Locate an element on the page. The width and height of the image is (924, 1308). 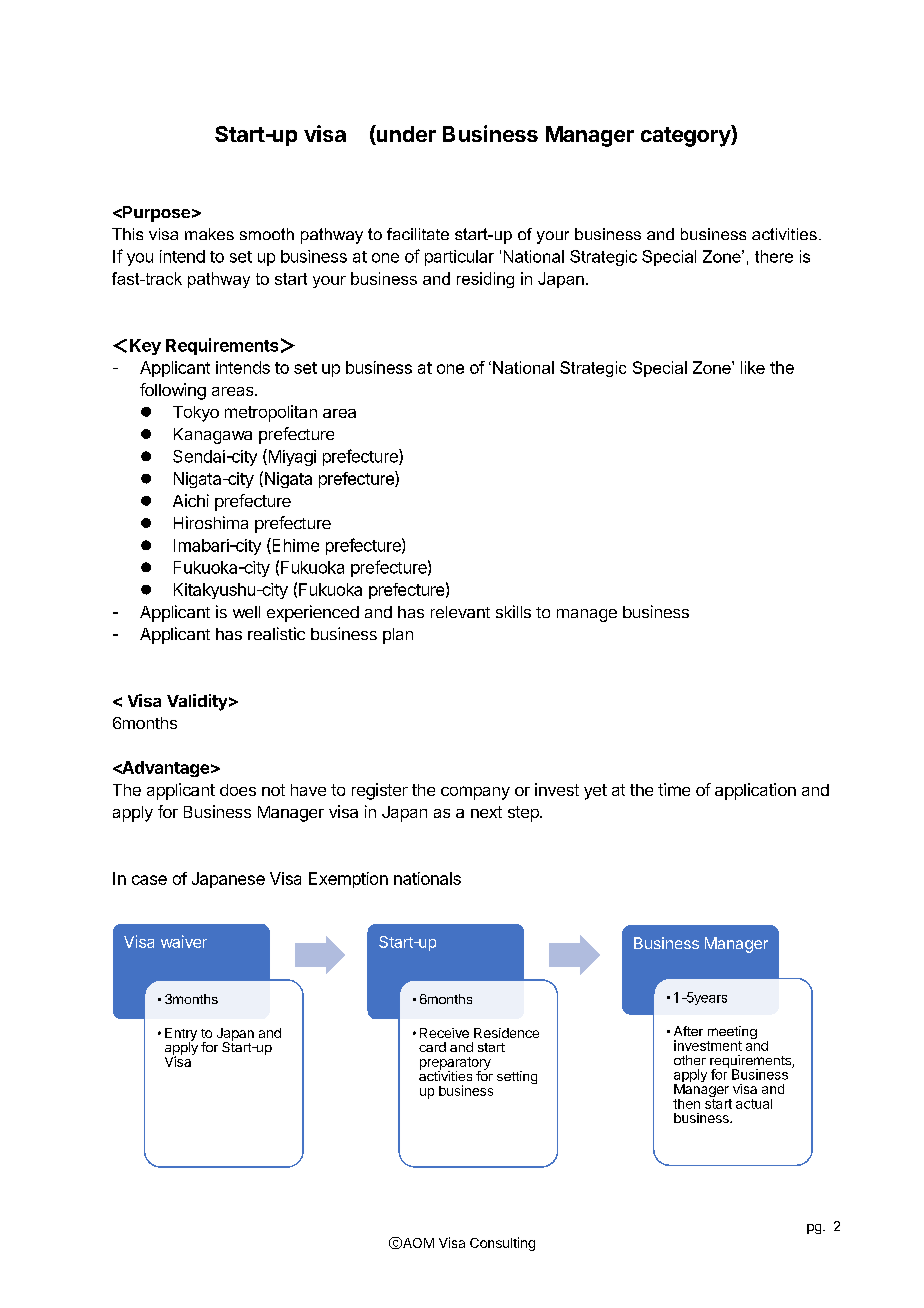
category is located at coordinates (686, 136).
